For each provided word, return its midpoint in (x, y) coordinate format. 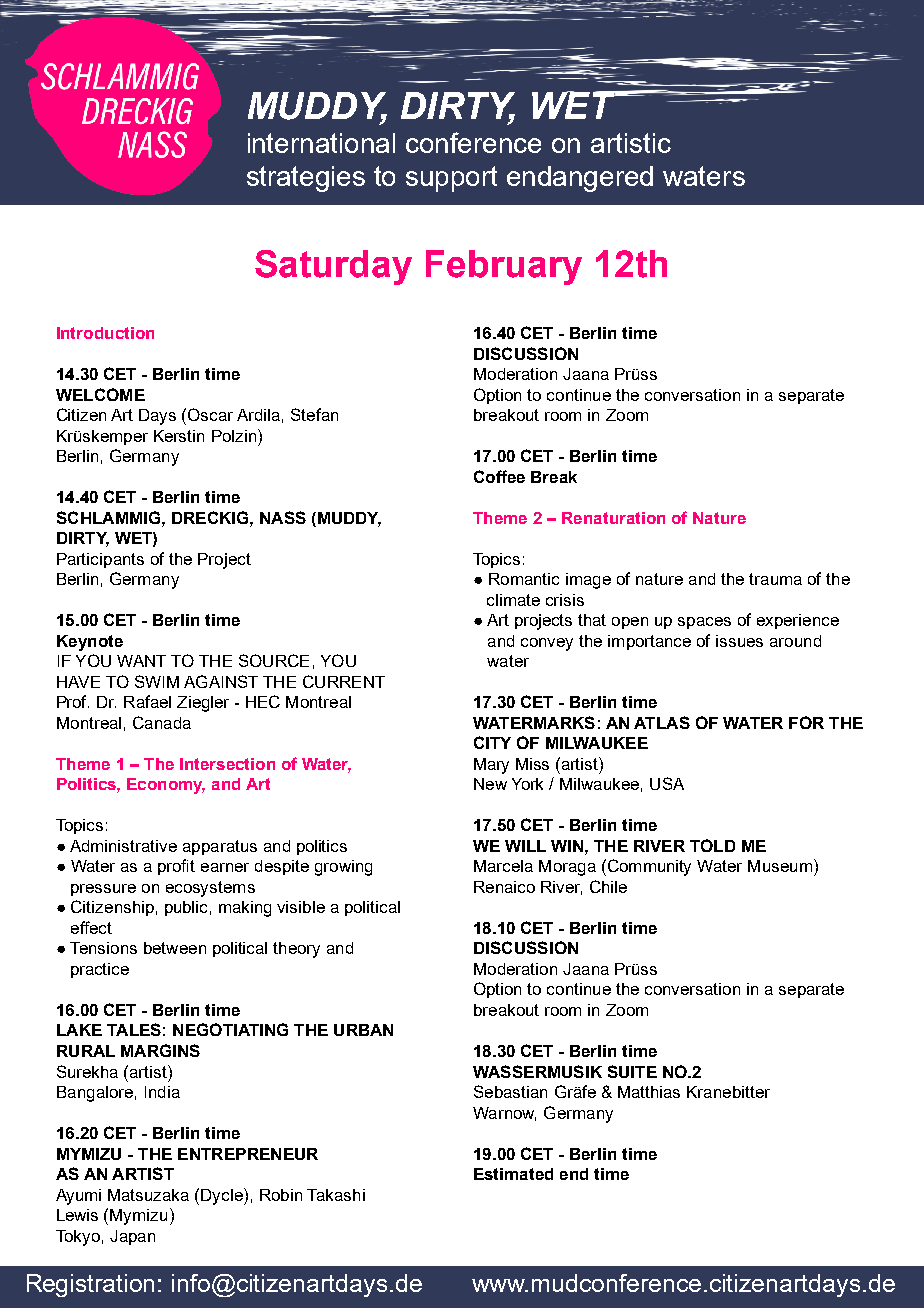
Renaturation (613, 518)
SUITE (632, 1071)
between (175, 948)
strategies (306, 179)
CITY (492, 742)
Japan (132, 1237)
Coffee (499, 476)
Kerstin (179, 436)
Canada (162, 722)
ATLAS (662, 722)
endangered (580, 179)
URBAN (363, 1030)
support (451, 179)
